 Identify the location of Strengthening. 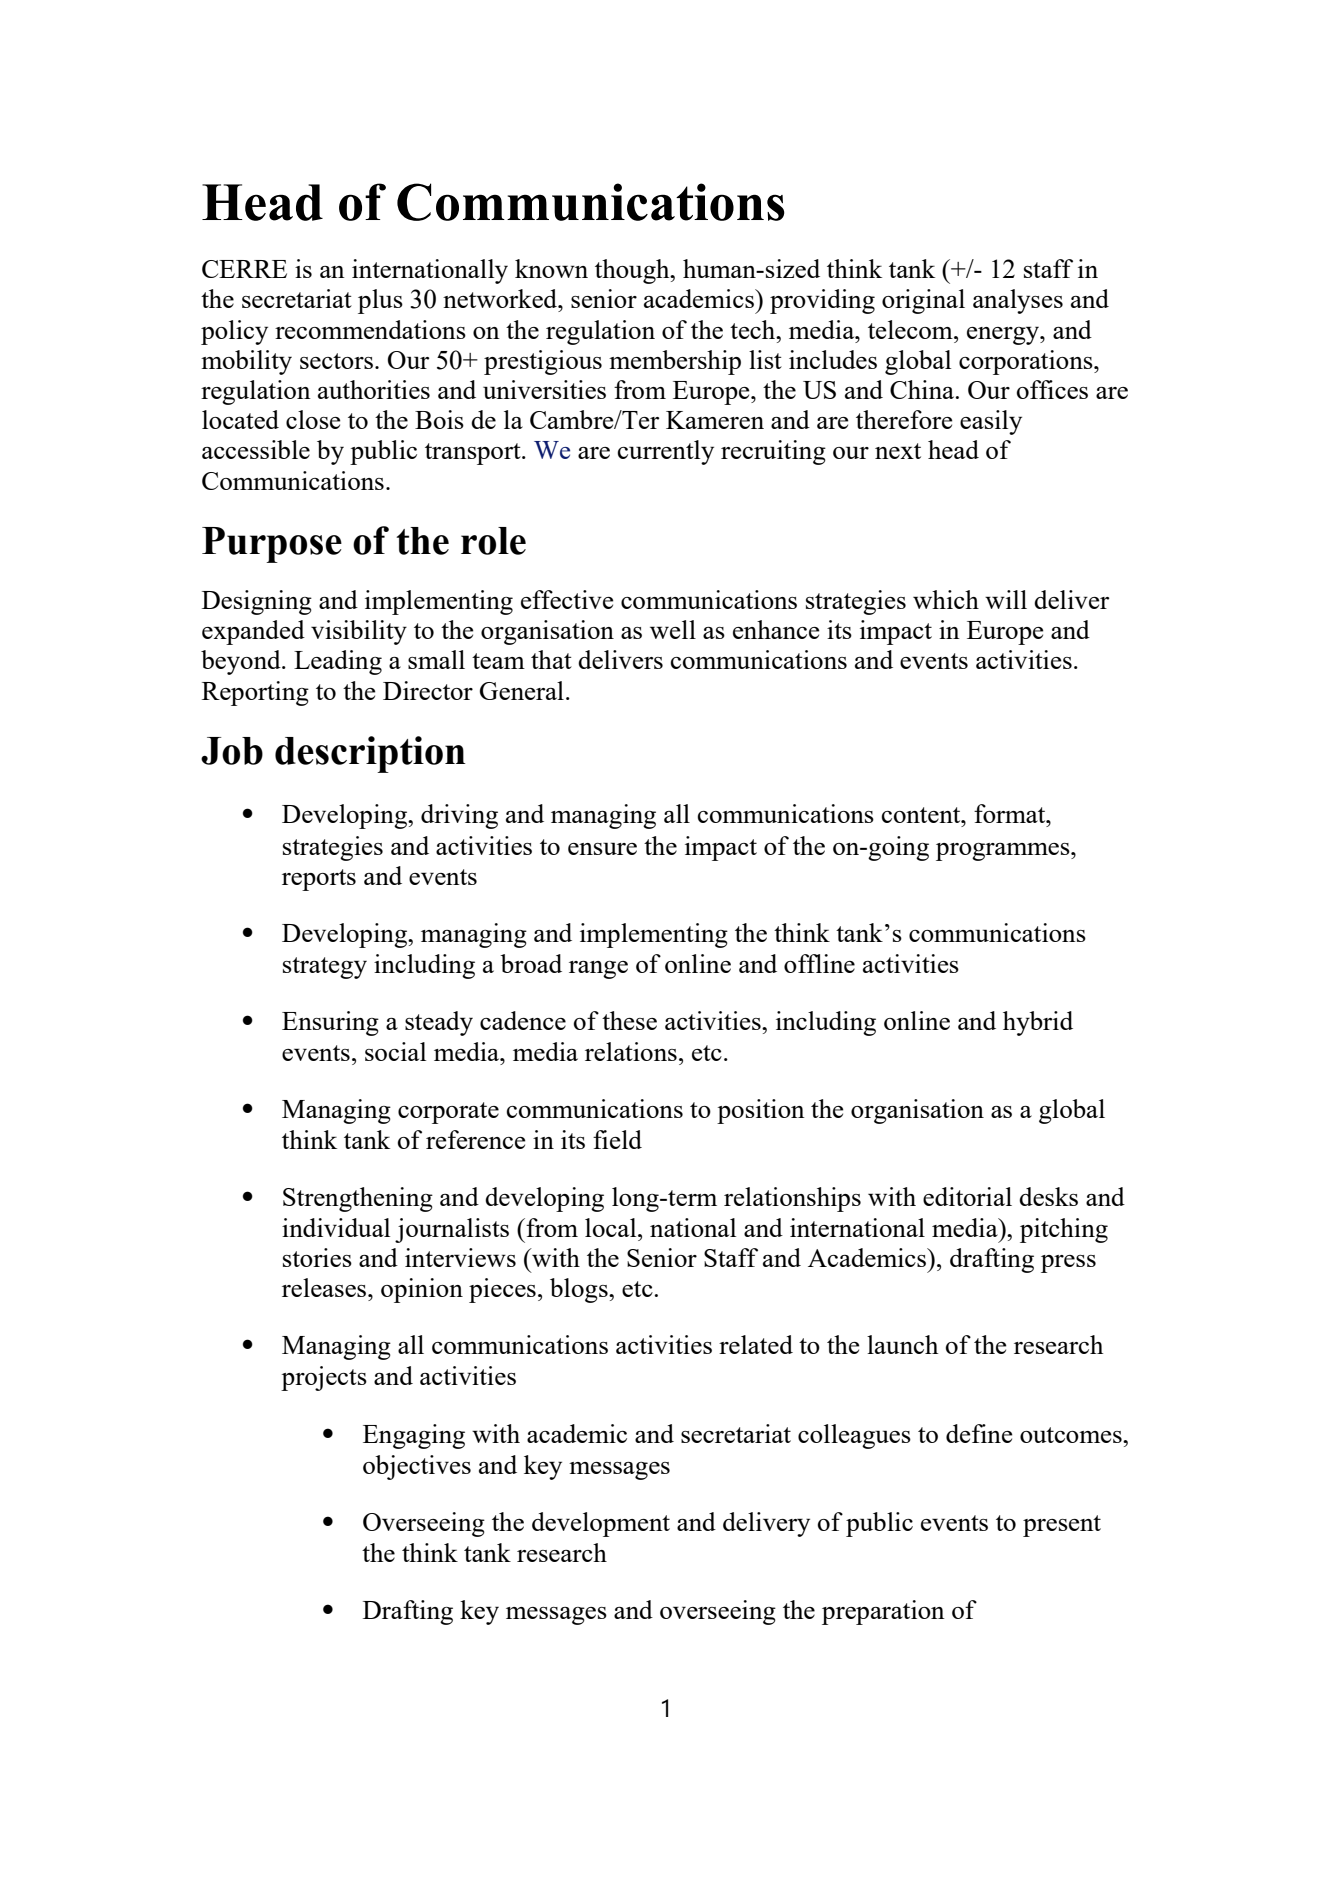
(358, 1199).
